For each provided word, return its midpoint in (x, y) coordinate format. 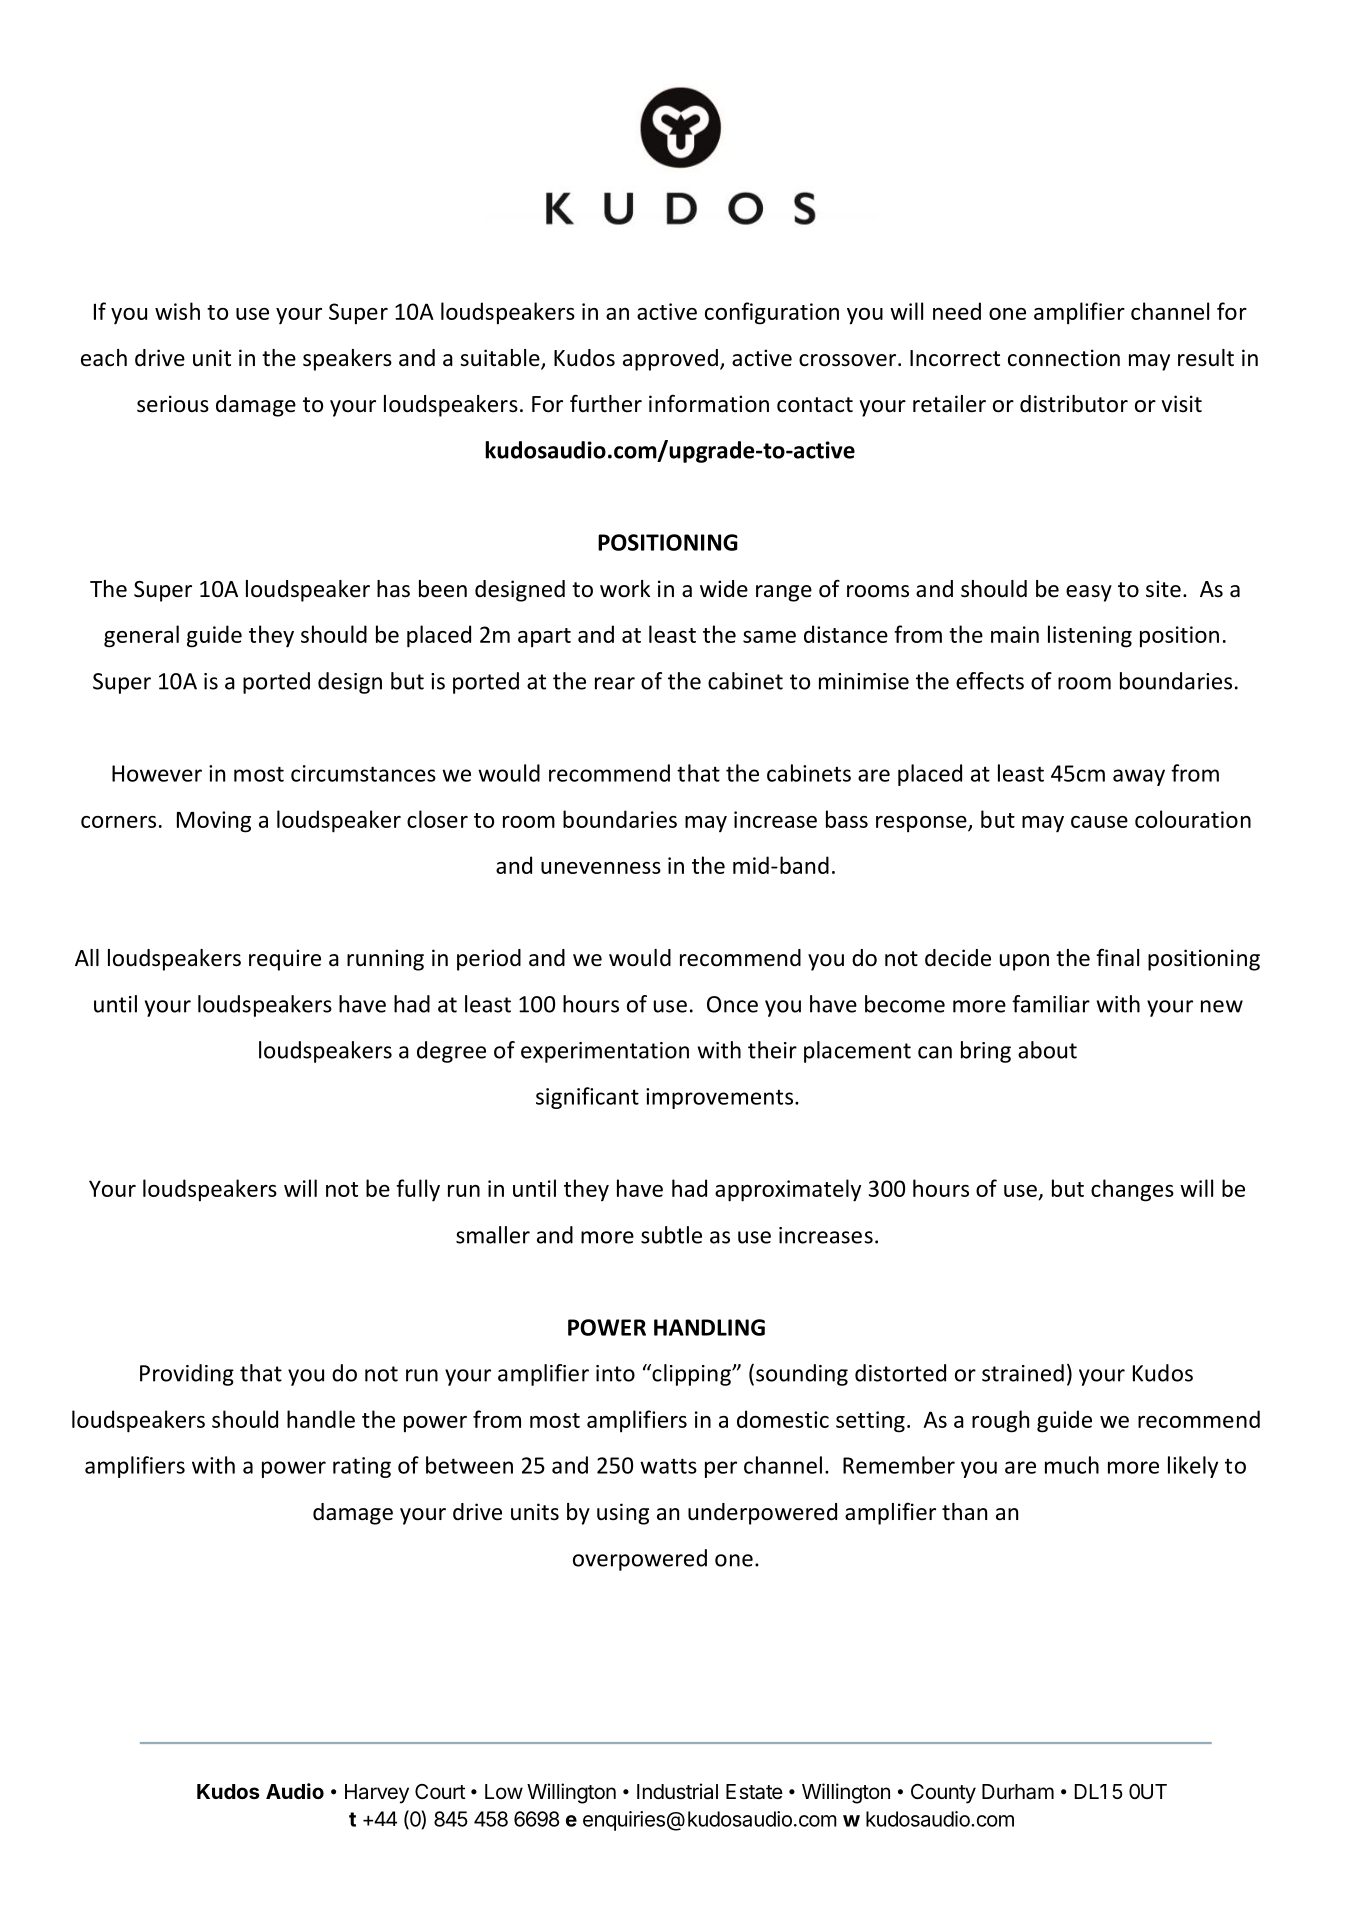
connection (1064, 358)
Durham (1018, 1792)
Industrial (677, 1791)
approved (670, 360)
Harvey (377, 1794)
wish (177, 311)
